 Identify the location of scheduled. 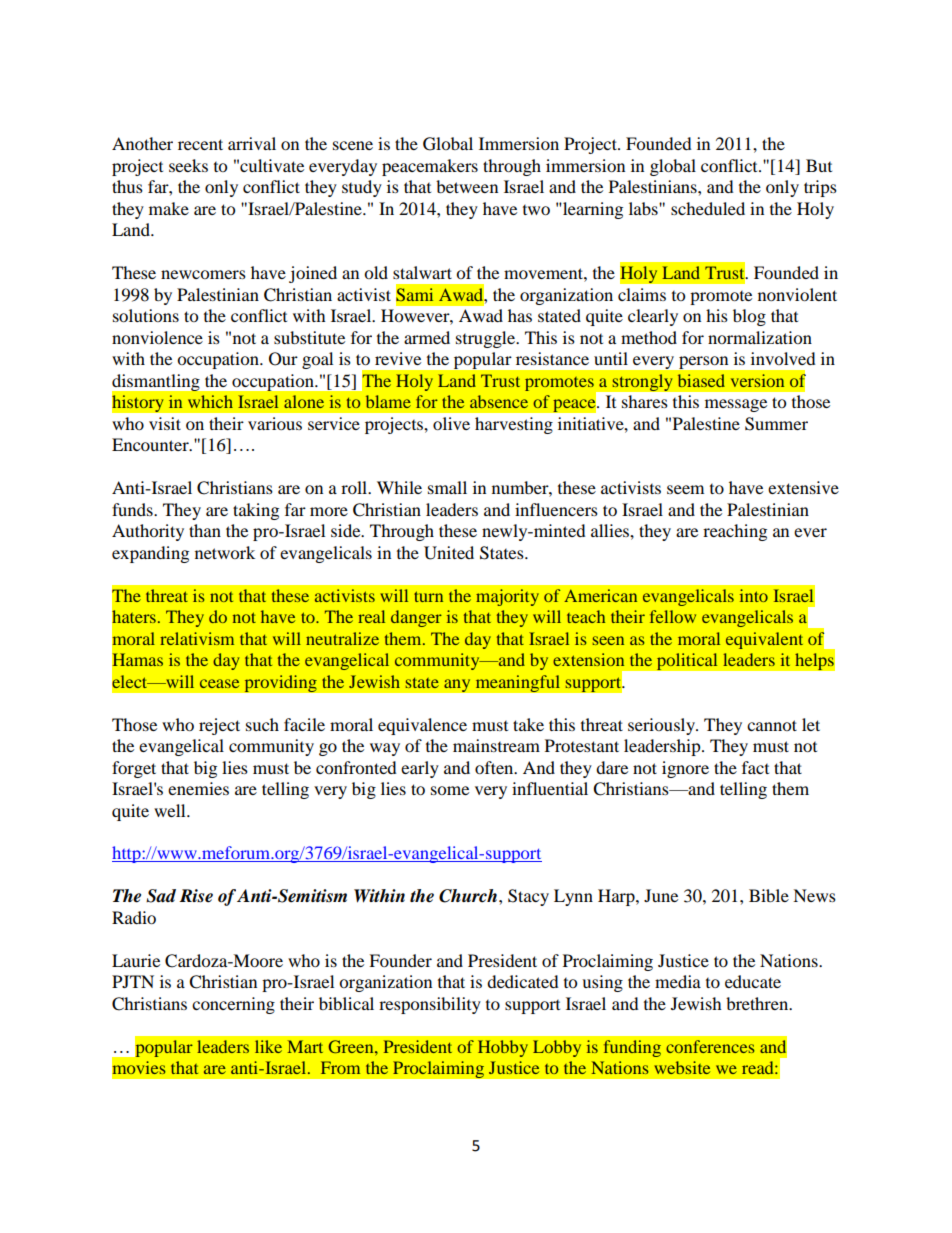
(708, 208).
